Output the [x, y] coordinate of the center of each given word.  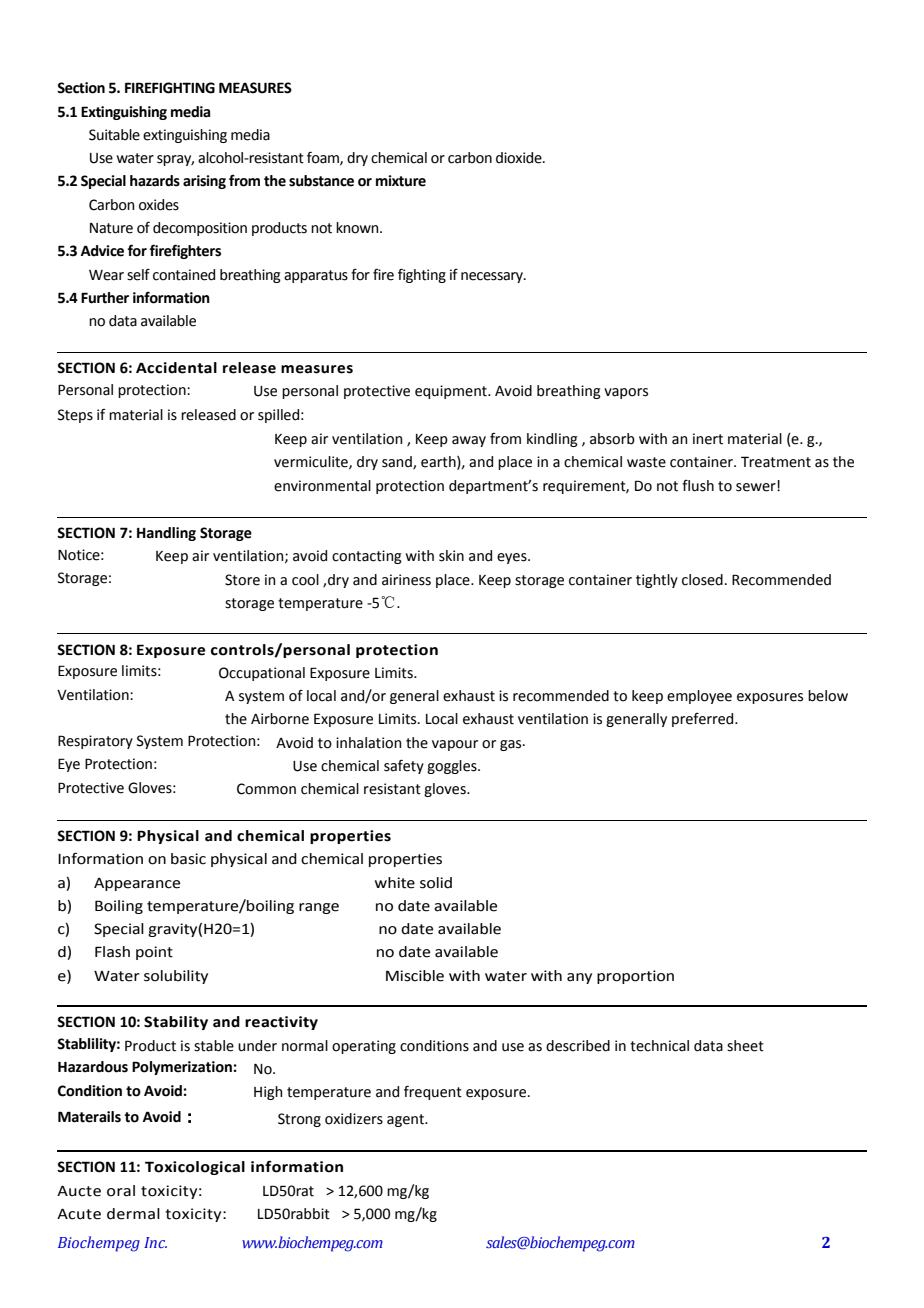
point [154, 953]
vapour [455, 745]
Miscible [415, 976]
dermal [133, 1214]
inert [708, 439]
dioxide [520, 158]
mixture [401, 181]
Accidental [176, 368]
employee [699, 697]
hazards [155, 181]
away [469, 441]
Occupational [262, 674]
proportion [635, 977]
